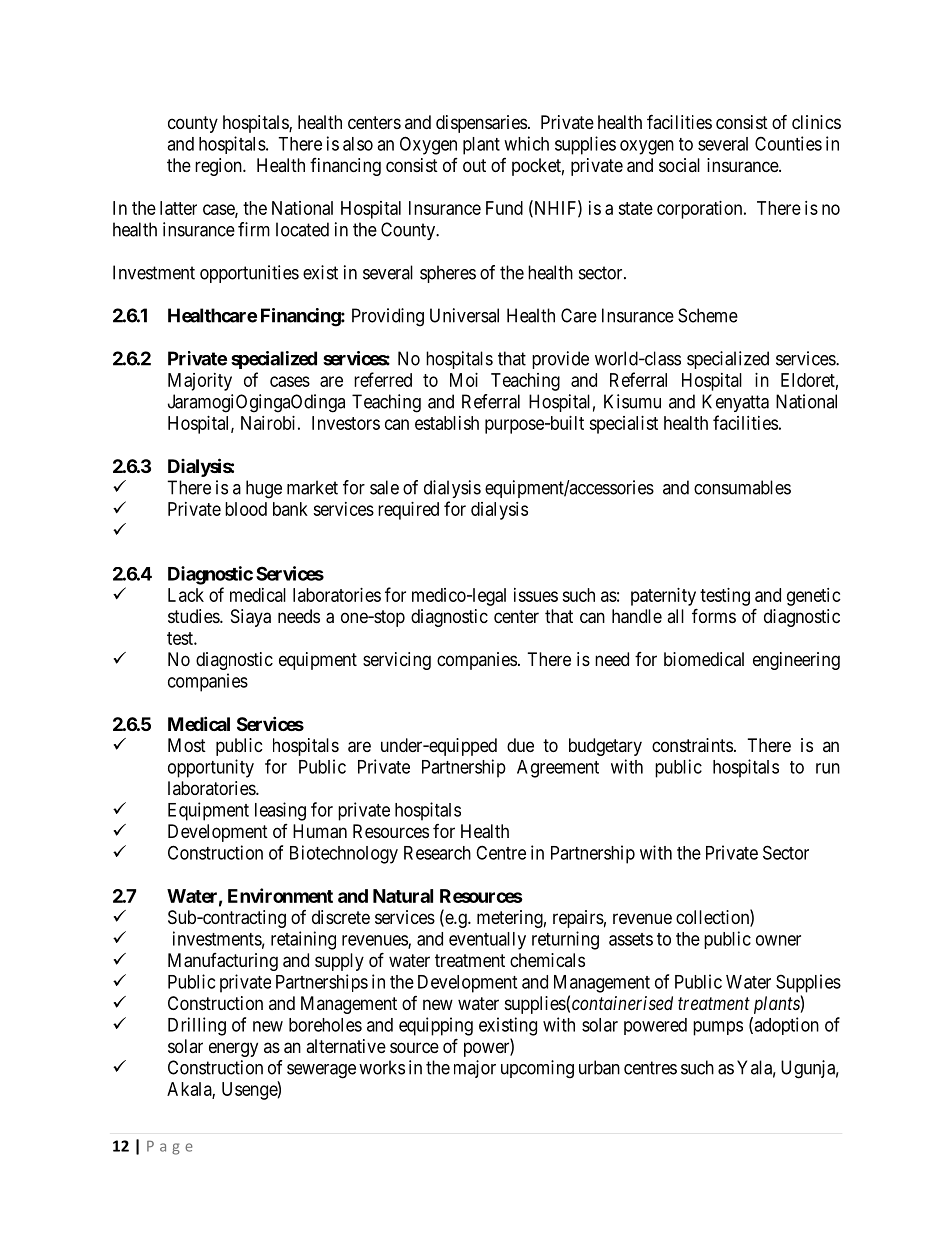 The width and height of the page is (952, 1233). Describe the element at coordinates (788, 143) in the page. I see `Counties` at that location.
